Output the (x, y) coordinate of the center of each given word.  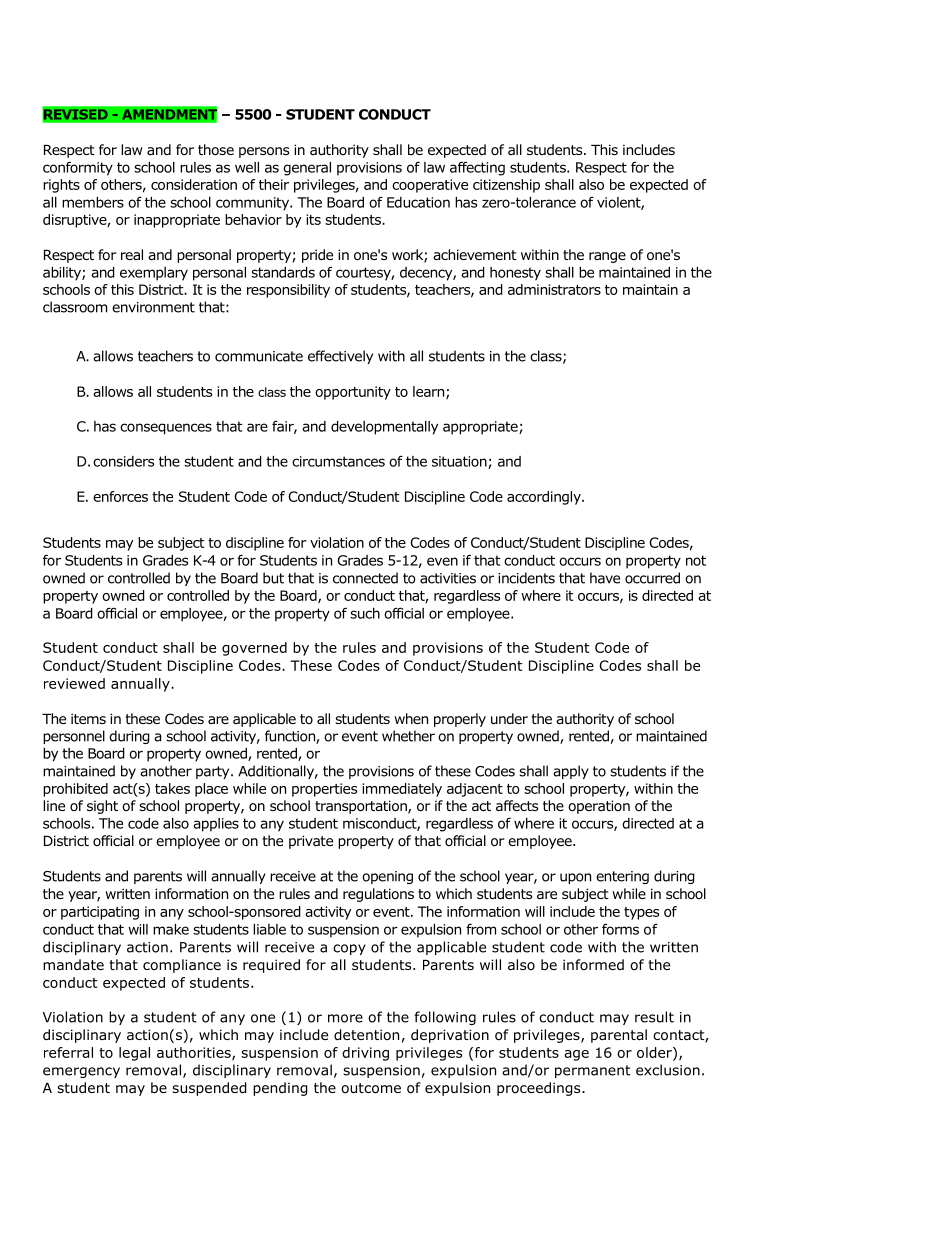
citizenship (506, 186)
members (93, 202)
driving (365, 1054)
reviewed (74, 683)
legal (134, 1054)
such (365, 613)
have (605, 578)
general (307, 169)
